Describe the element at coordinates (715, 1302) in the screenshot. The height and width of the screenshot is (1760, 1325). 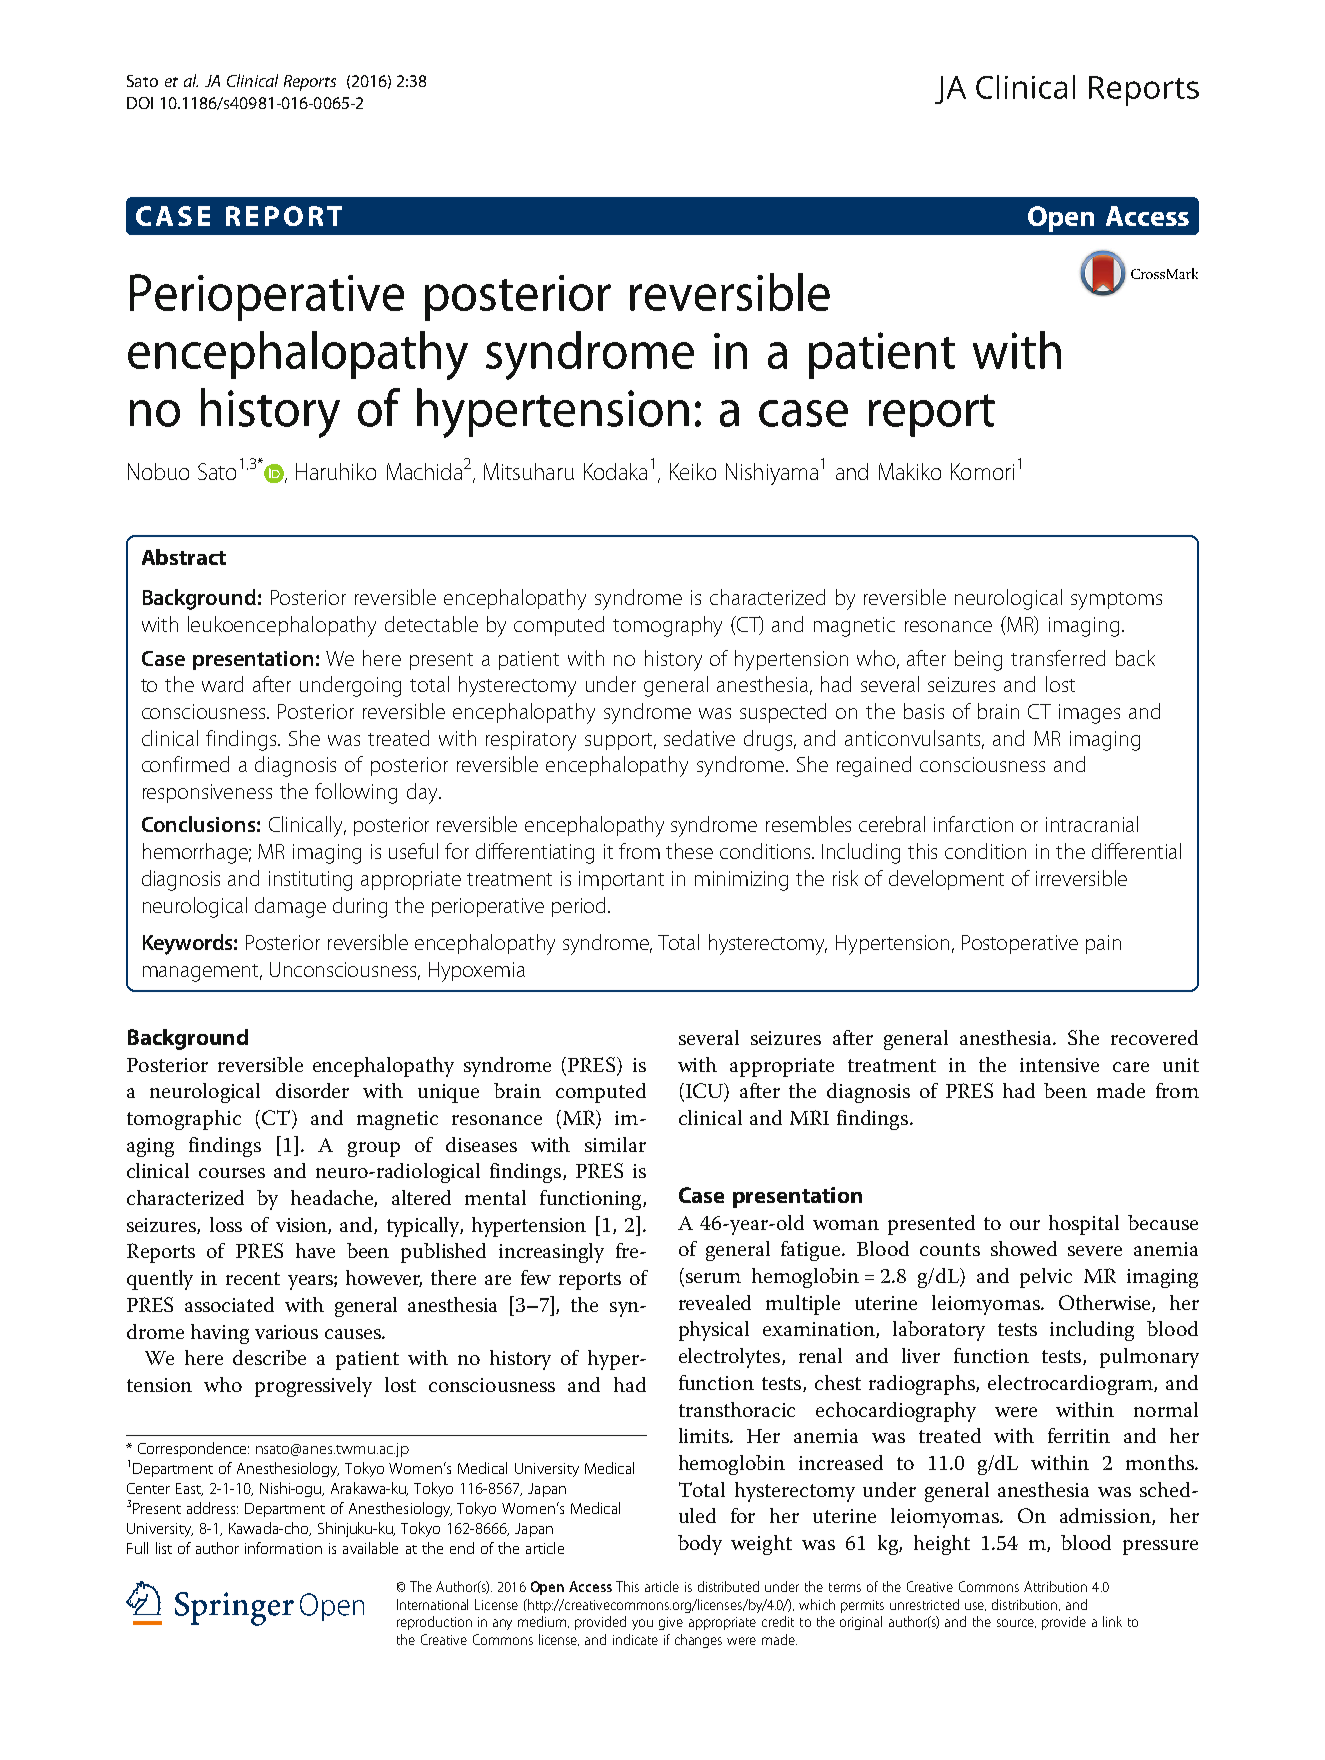
I see `revealed` at that location.
